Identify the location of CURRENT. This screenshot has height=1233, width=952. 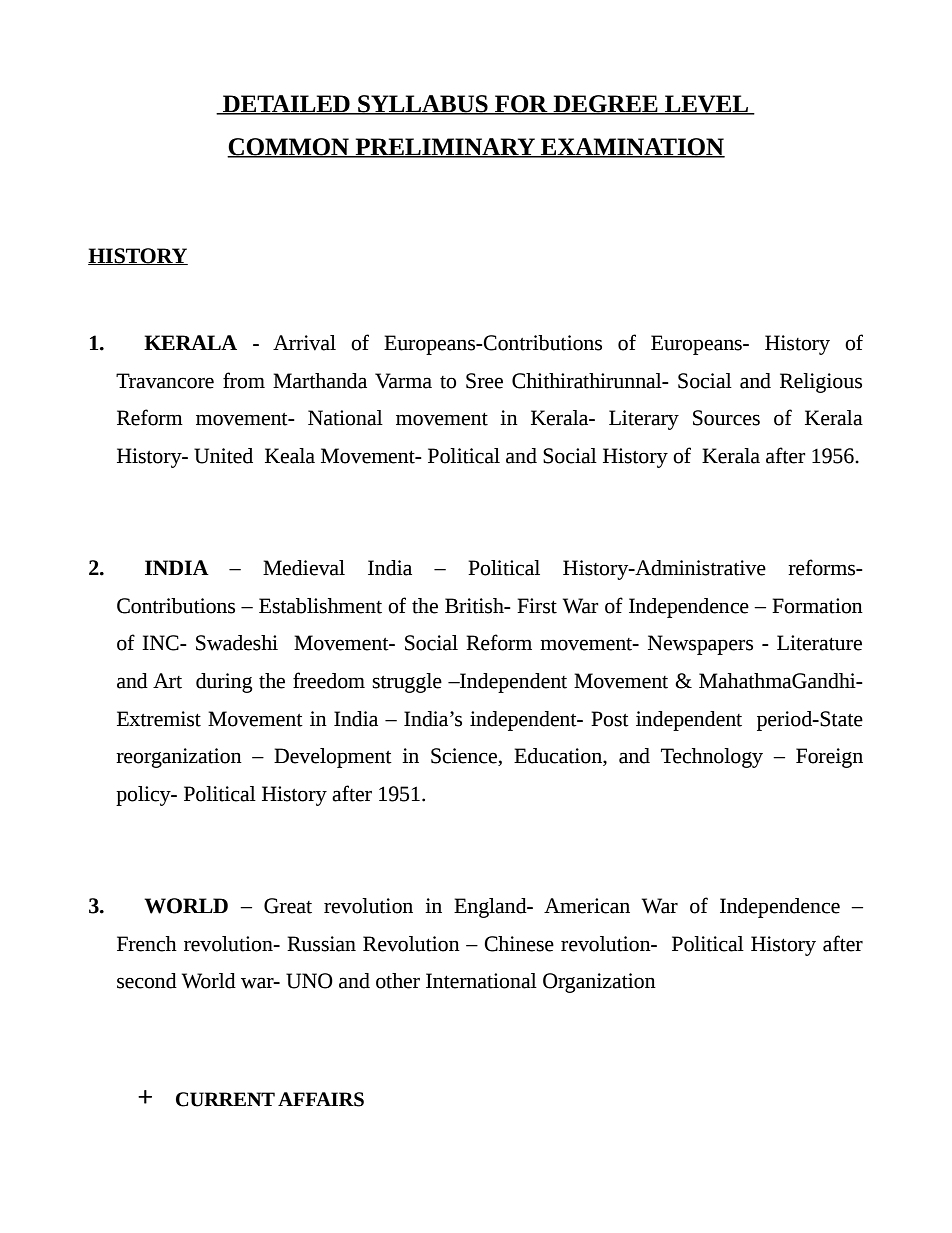
(225, 1099).
